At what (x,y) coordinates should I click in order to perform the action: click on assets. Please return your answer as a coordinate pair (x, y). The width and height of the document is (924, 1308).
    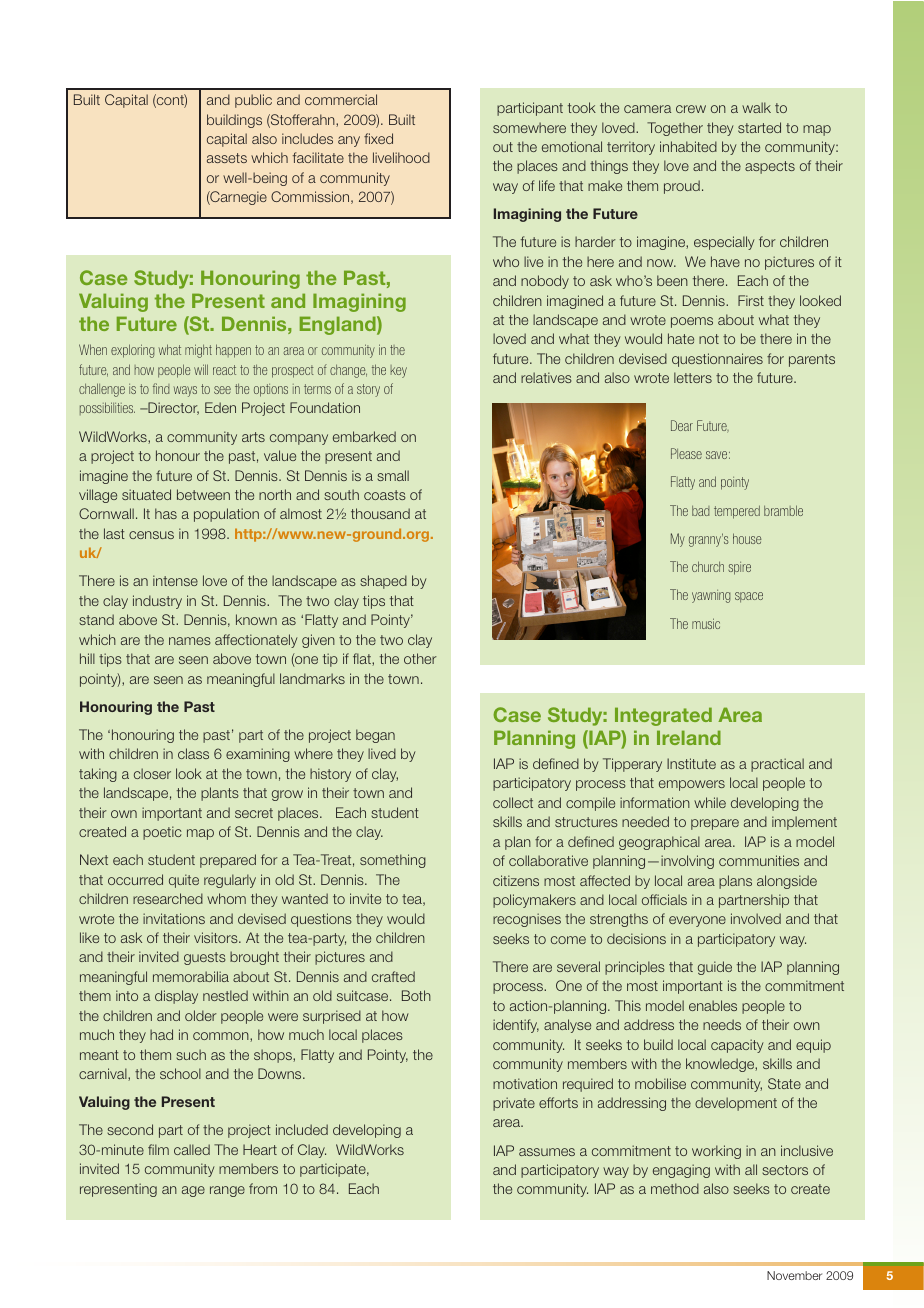
    Looking at the image, I should click on (227, 158).
